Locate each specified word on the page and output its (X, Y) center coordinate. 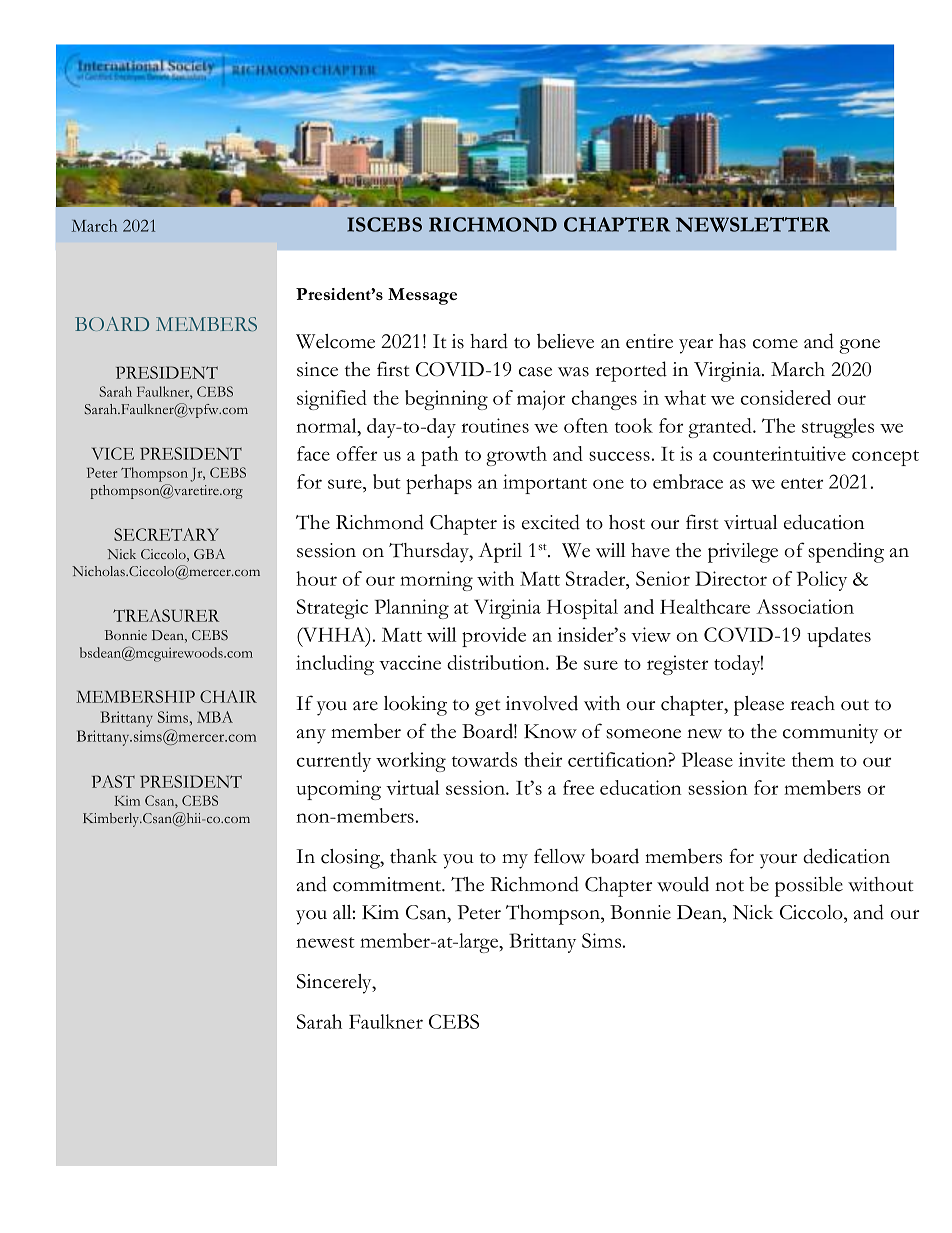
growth (516, 456)
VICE (113, 453)
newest (325, 942)
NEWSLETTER (753, 224)
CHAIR (228, 696)
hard (489, 341)
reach (812, 703)
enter (802, 483)
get (488, 707)
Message (422, 296)
